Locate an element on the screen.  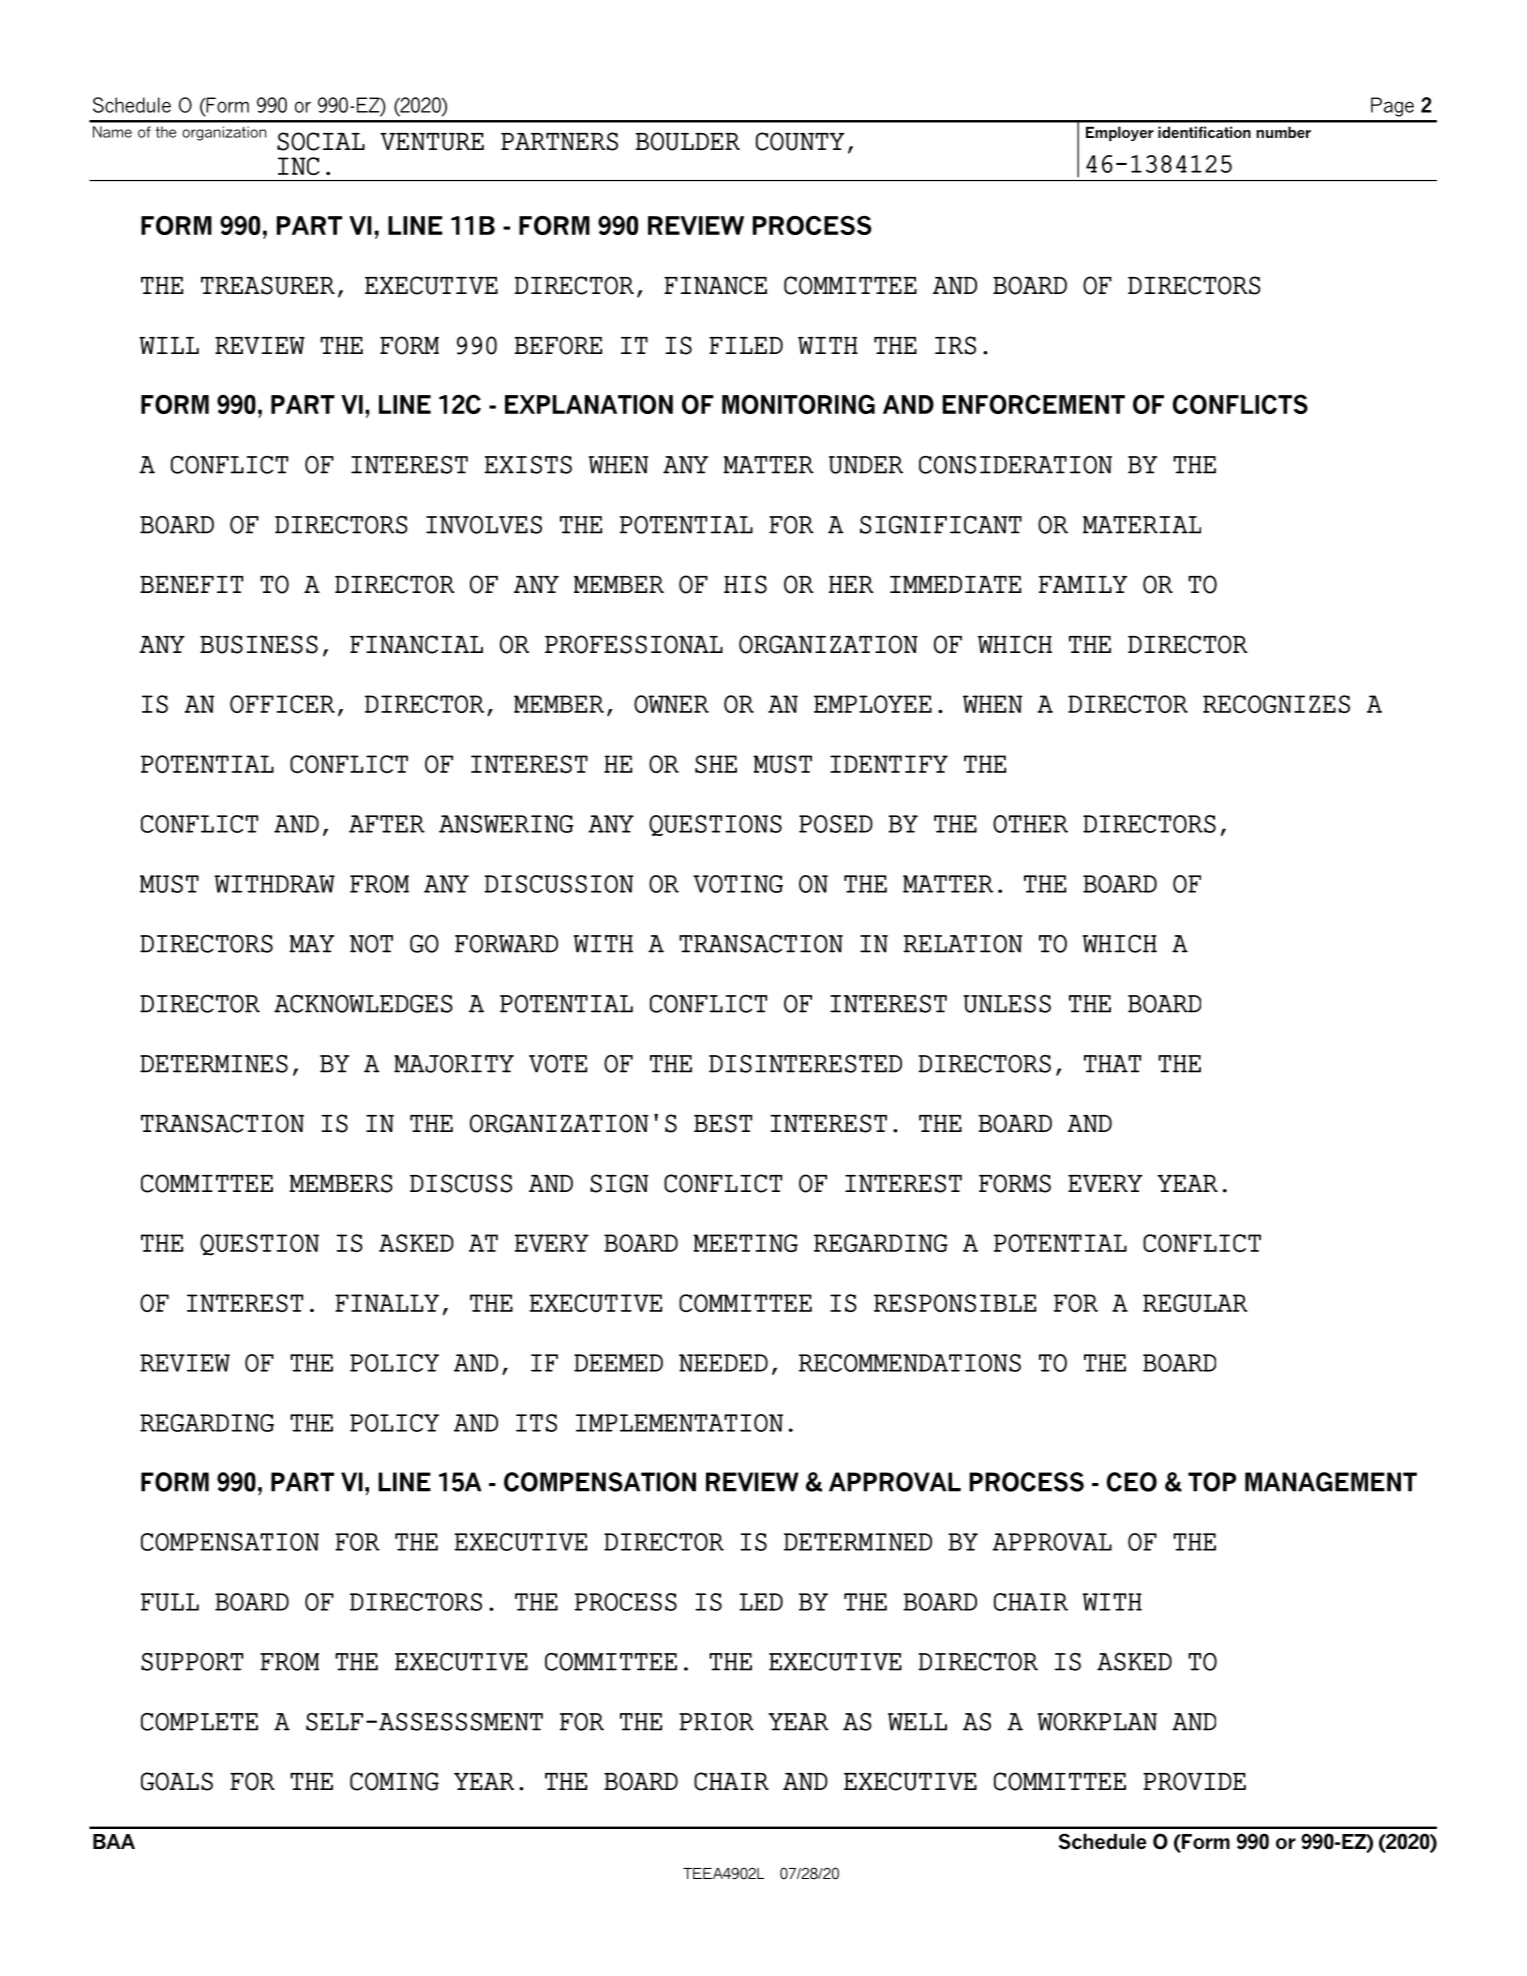
OFFICER is located at coordinates (282, 704).
